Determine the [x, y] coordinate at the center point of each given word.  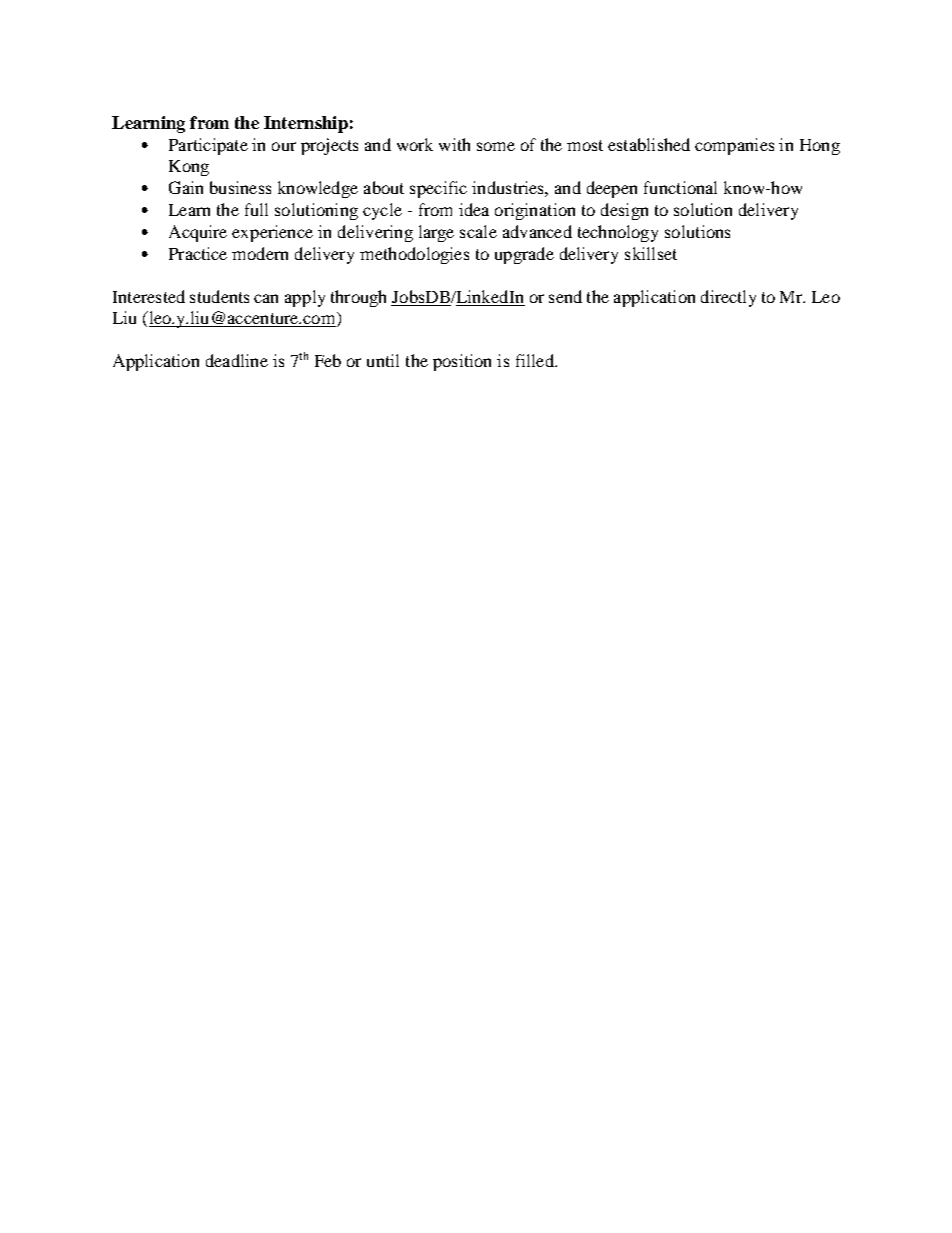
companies [734, 146]
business [240, 187]
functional [680, 187]
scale [478, 231]
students [219, 296]
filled [536, 360]
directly [728, 298]
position [462, 362]
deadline [237, 360]
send [565, 296]
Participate [208, 146]
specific [438, 189]
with [454, 144]
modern [260, 253]
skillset [651, 253]
